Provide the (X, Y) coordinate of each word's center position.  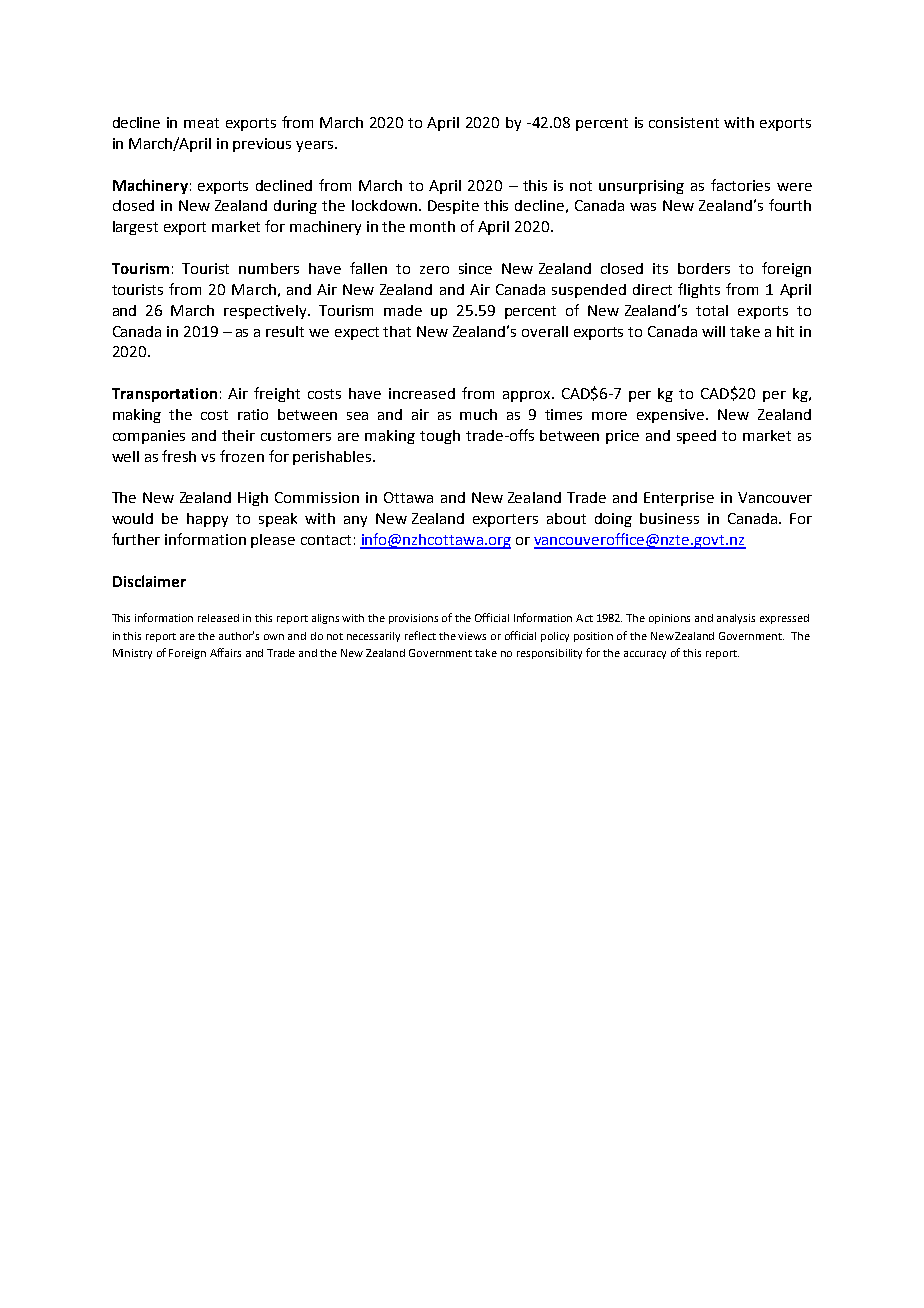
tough (440, 437)
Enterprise (679, 499)
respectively (266, 312)
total (712, 310)
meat (201, 123)
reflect (420, 635)
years (316, 146)
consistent (684, 122)
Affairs (225, 652)
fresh (179, 456)
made (403, 310)
